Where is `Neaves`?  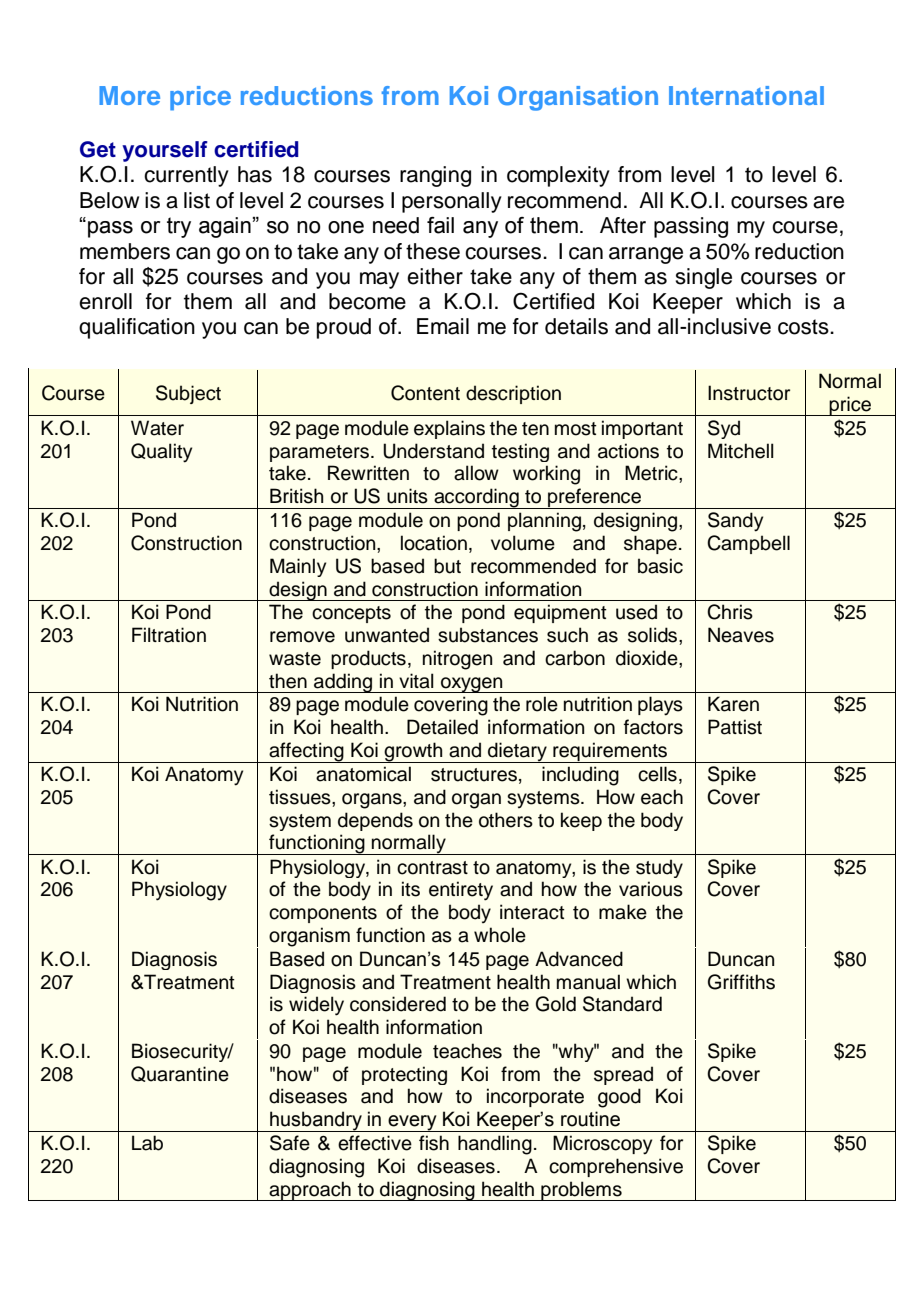
Neaves is located at coordinates (741, 635).
